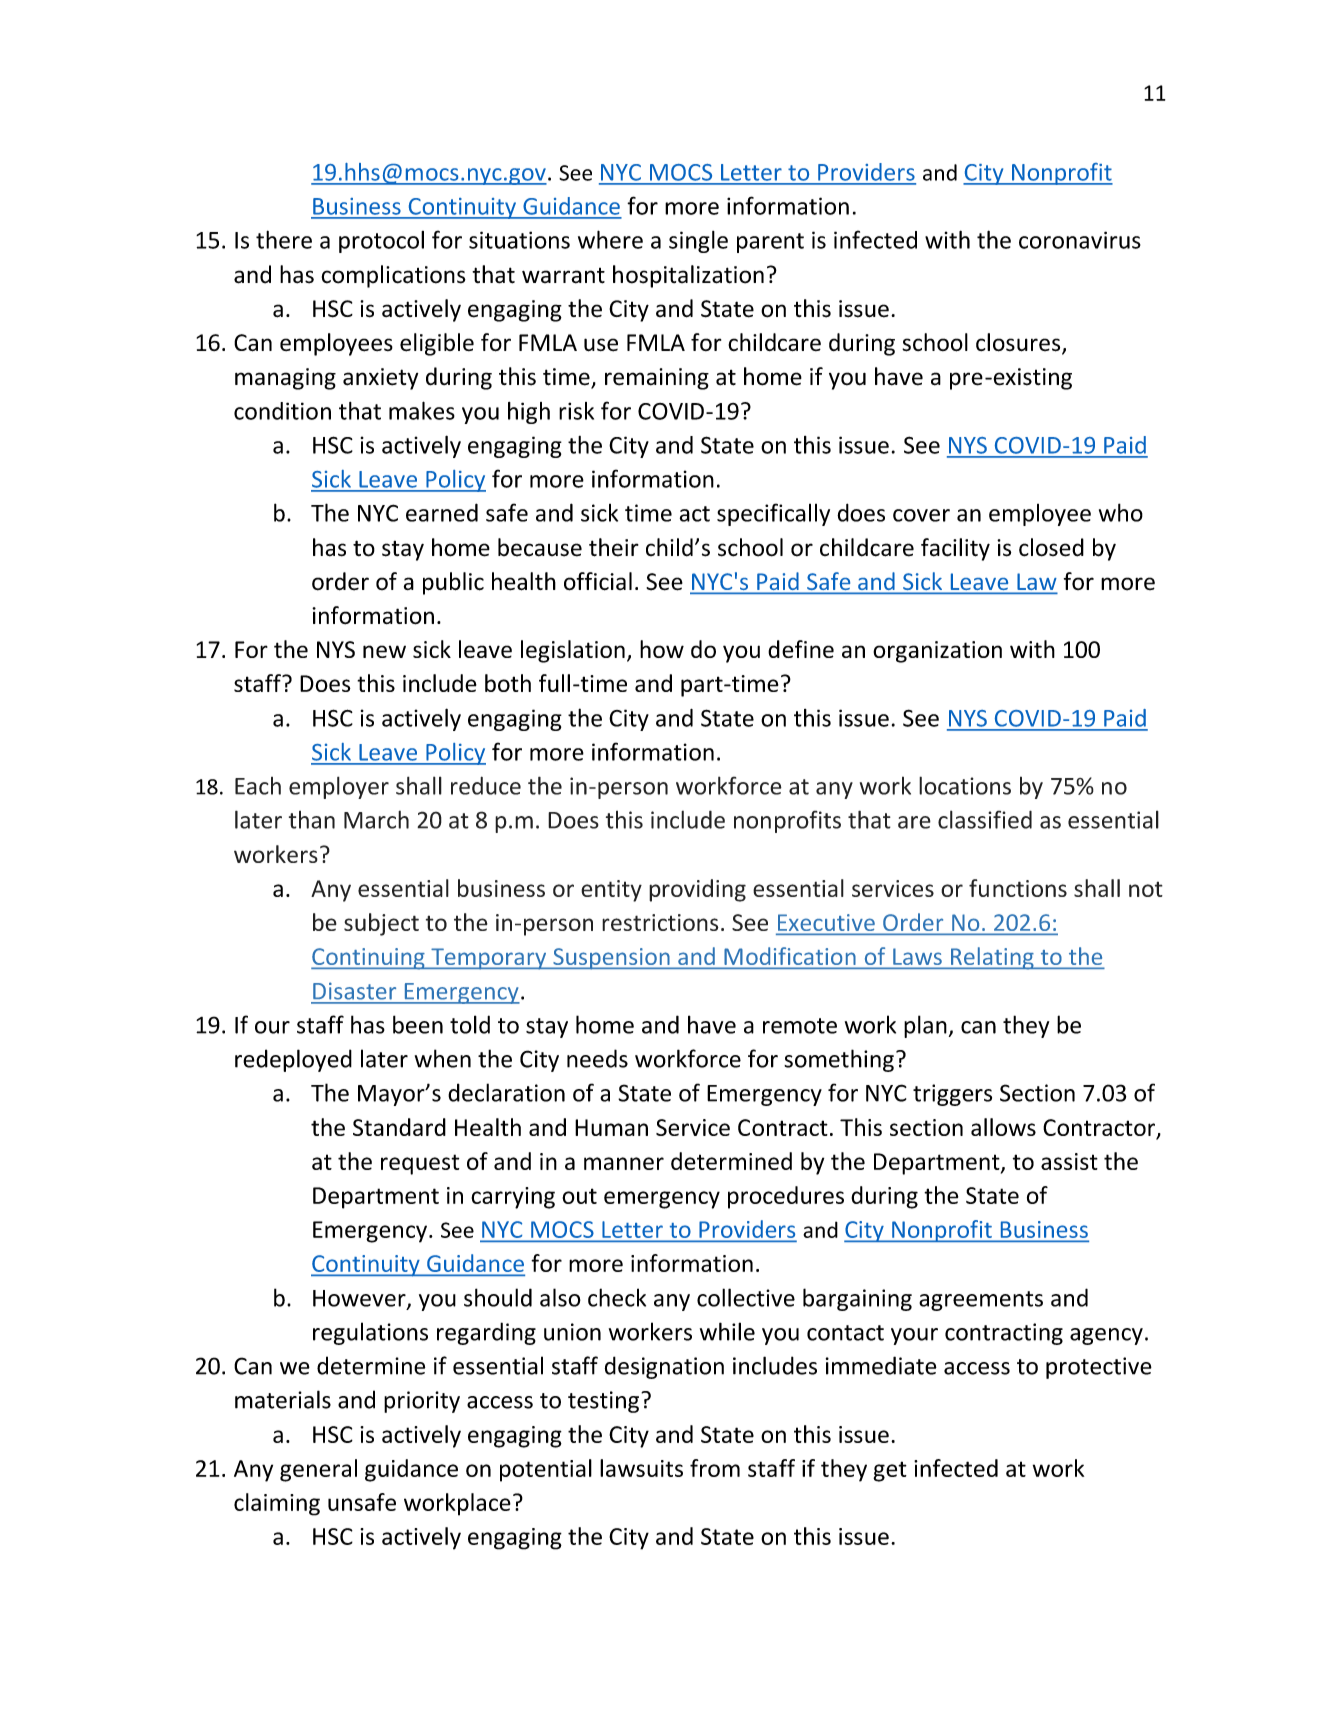 The width and height of the screenshot is (1321, 1709). Describe the element at coordinates (384, 651) in the screenshot. I see `new` at that location.
